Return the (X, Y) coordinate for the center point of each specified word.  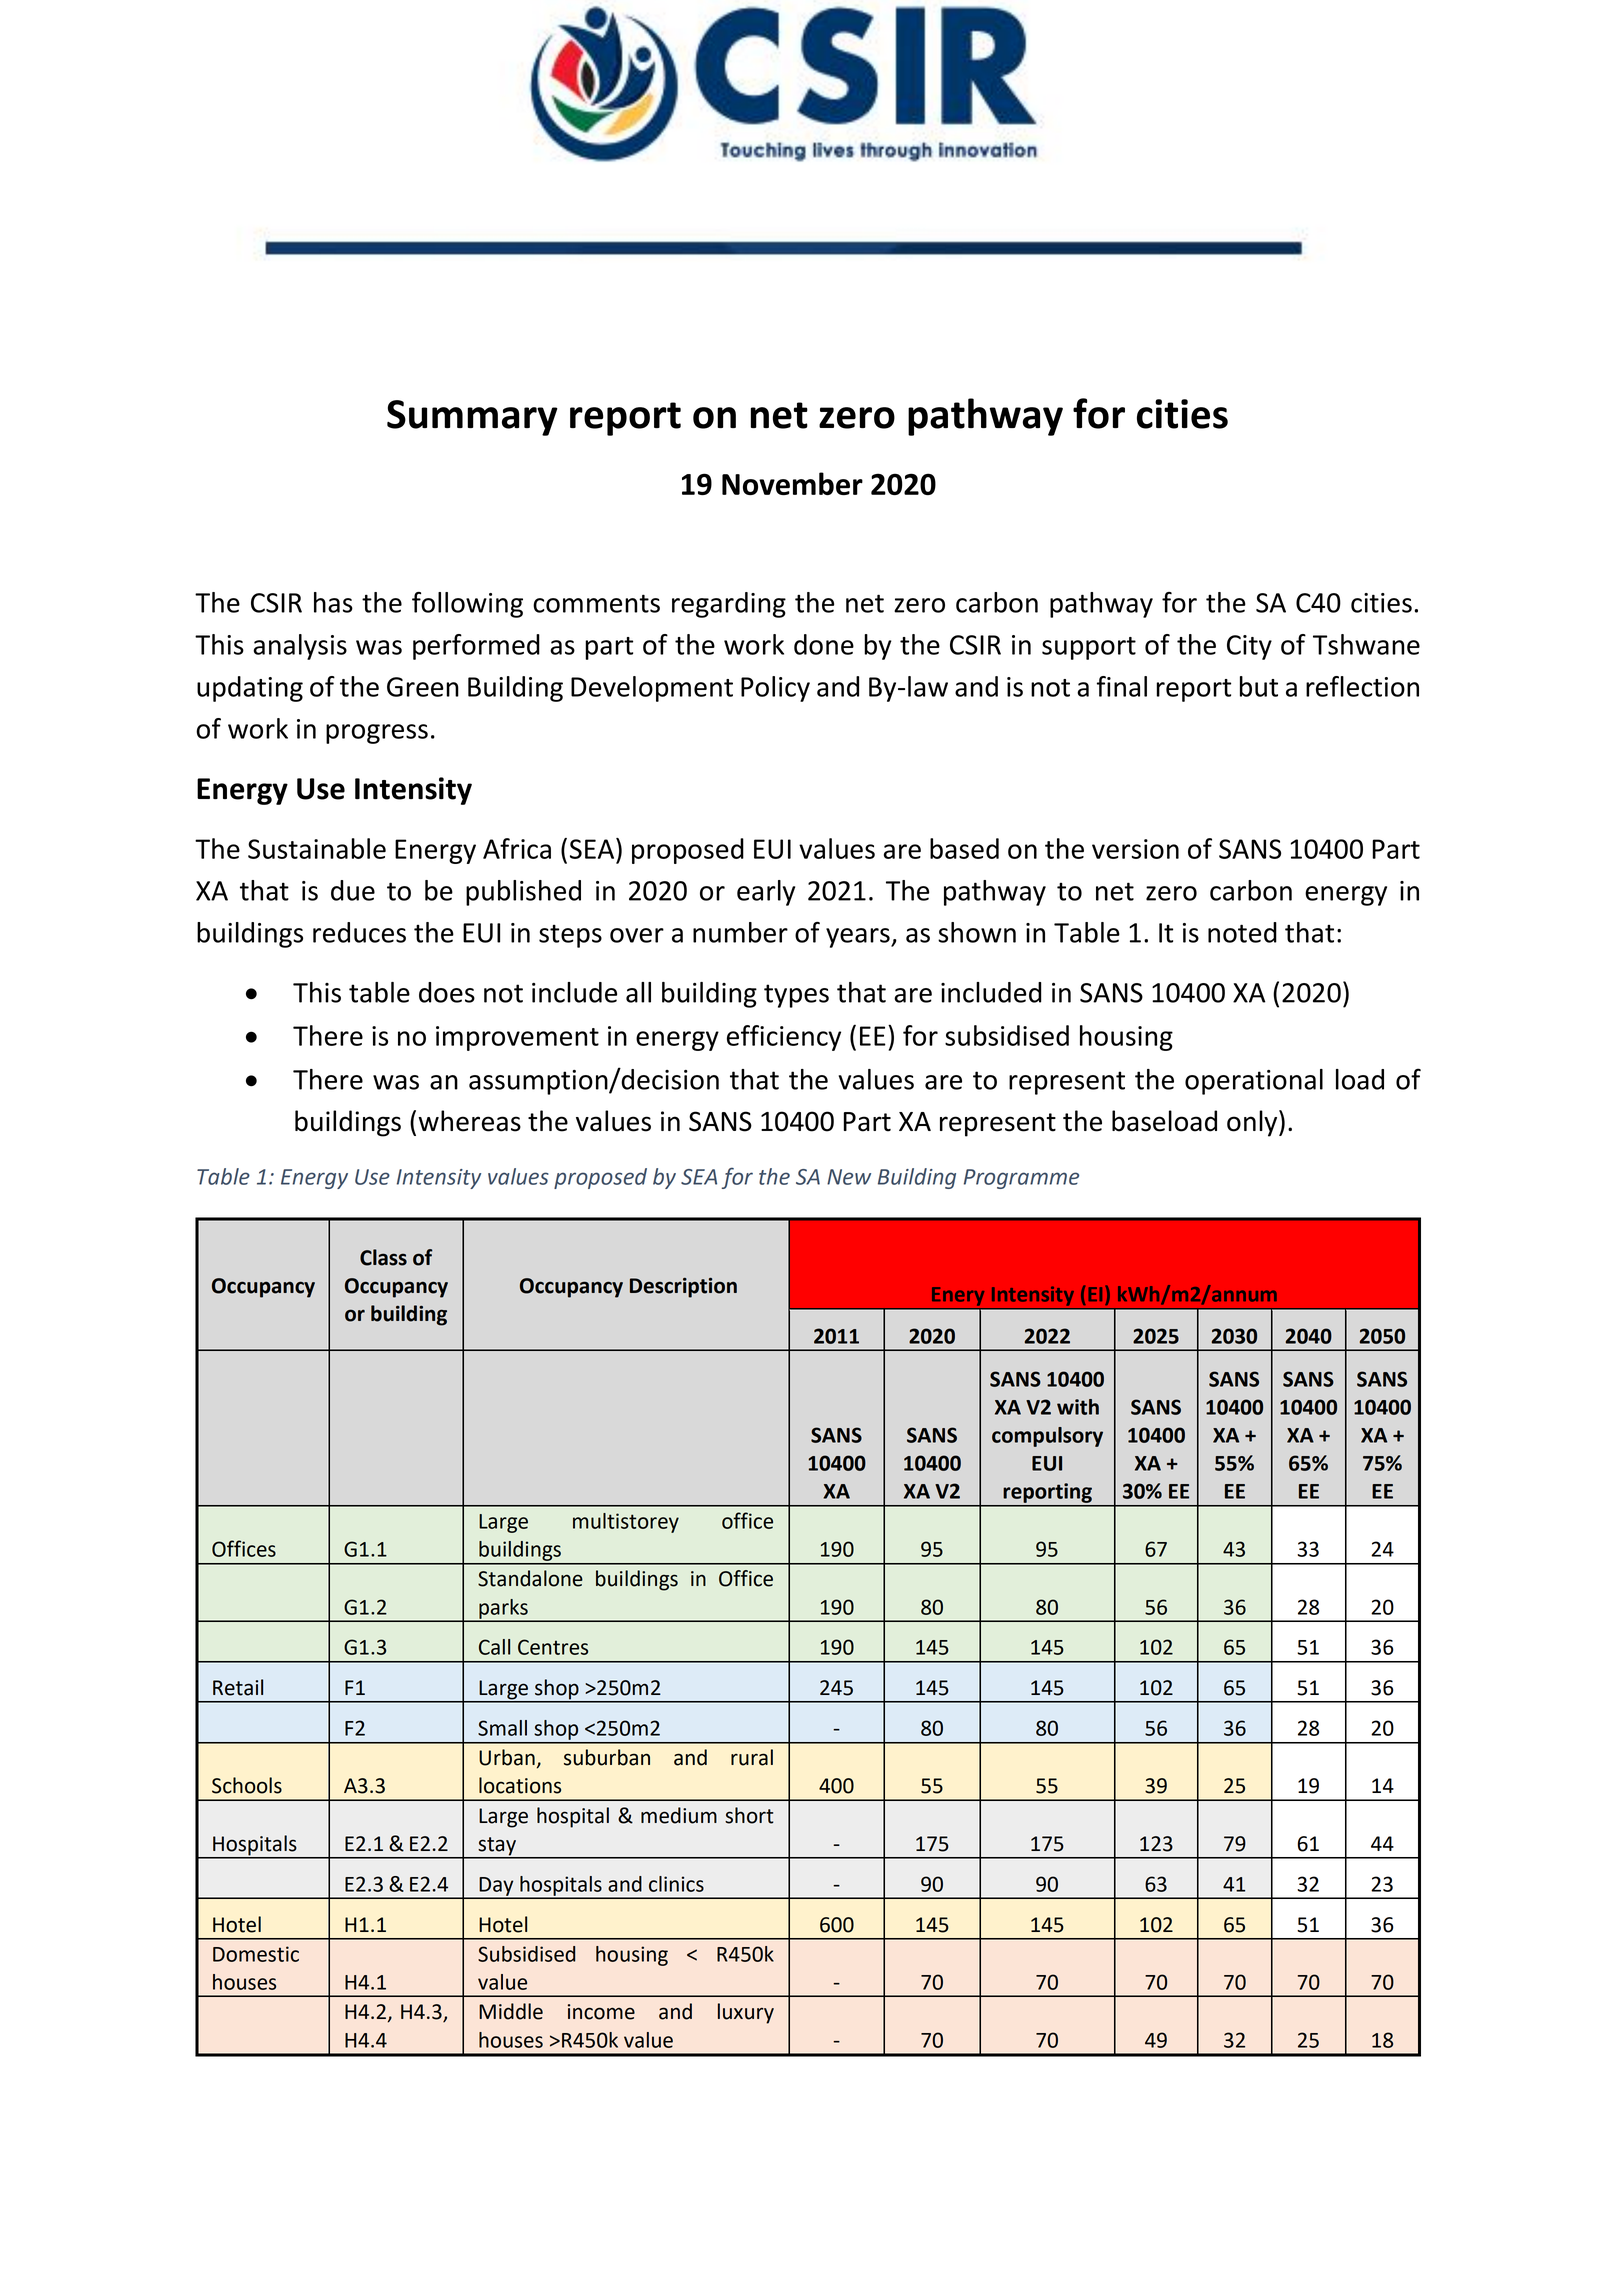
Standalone (530, 1578)
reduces (359, 932)
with (1078, 1407)
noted (1242, 932)
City (1249, 647)
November (792, 483)
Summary (472, 418)
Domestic (256, 1954)
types (796, 996)
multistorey (626, 1523)
